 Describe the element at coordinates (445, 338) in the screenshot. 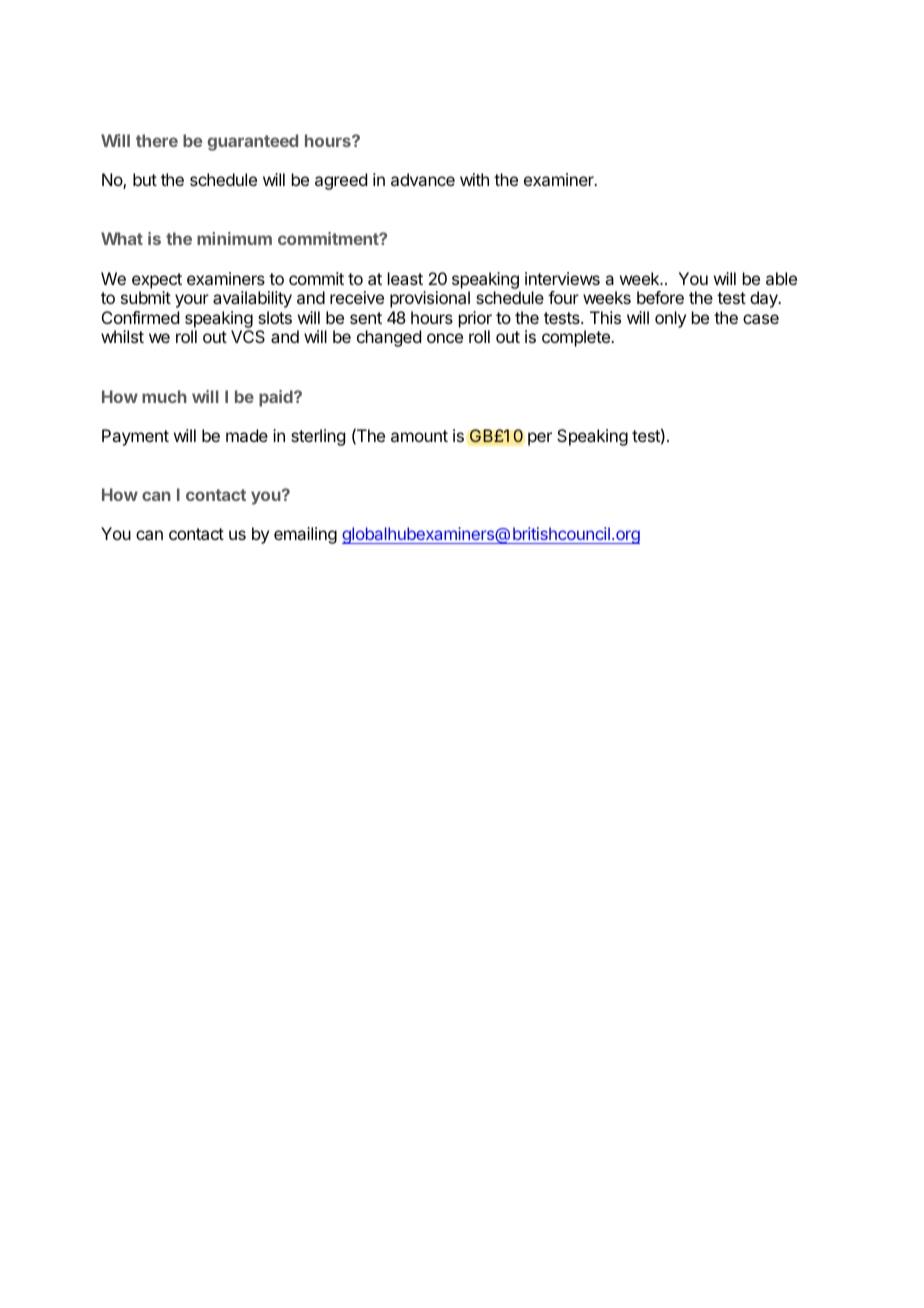

I see `once` at that location.
